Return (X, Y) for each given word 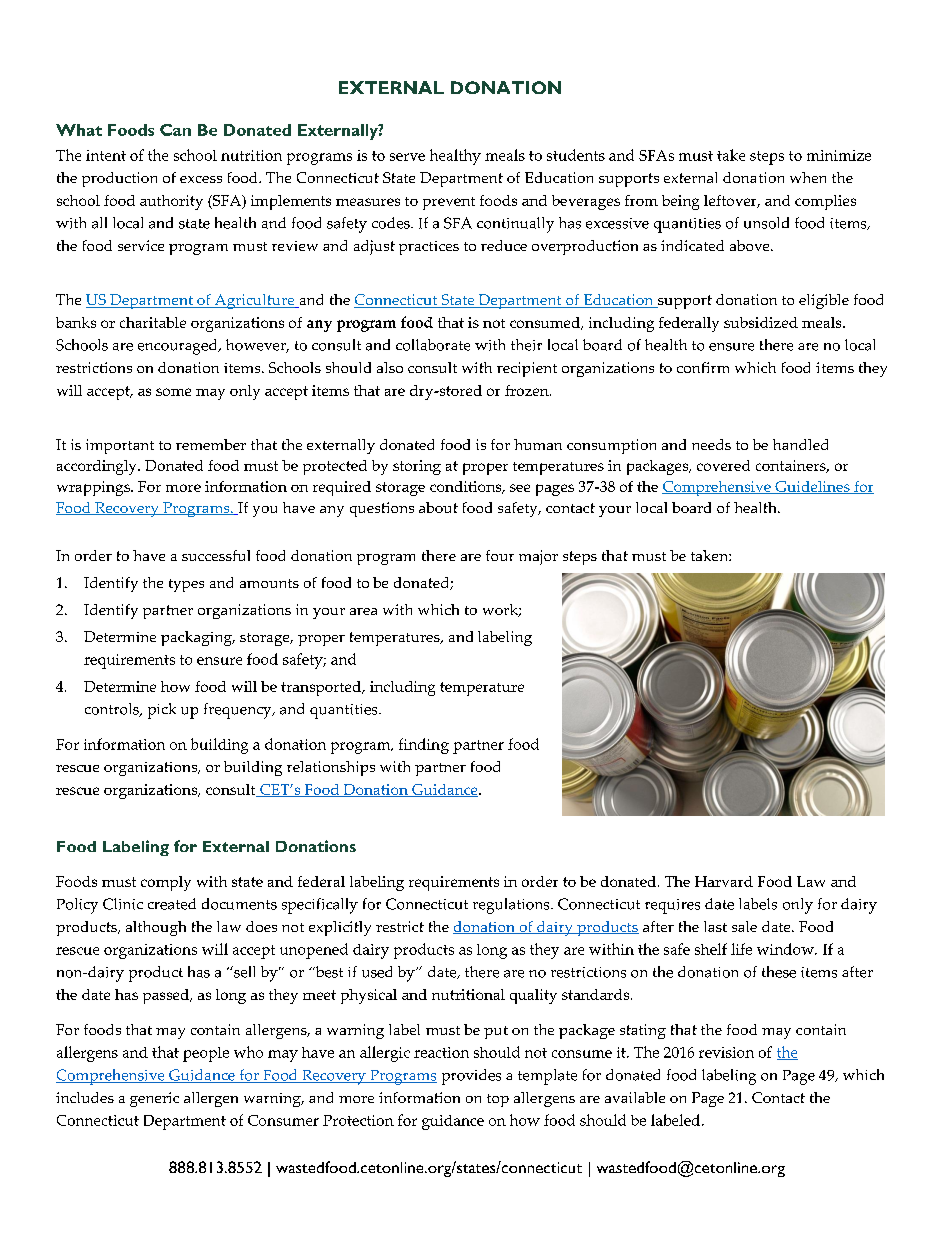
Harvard (724, 881)
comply (166, 883)
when (808, 177)
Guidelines (812, 487)
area (363, 611)
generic (154, 1099)
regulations (512, 906)
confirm (703, 367)
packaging (197, 638)
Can (175, 130)
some (173, 392)
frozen (528, 390)
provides (471, 1077)
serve (407, 157)
